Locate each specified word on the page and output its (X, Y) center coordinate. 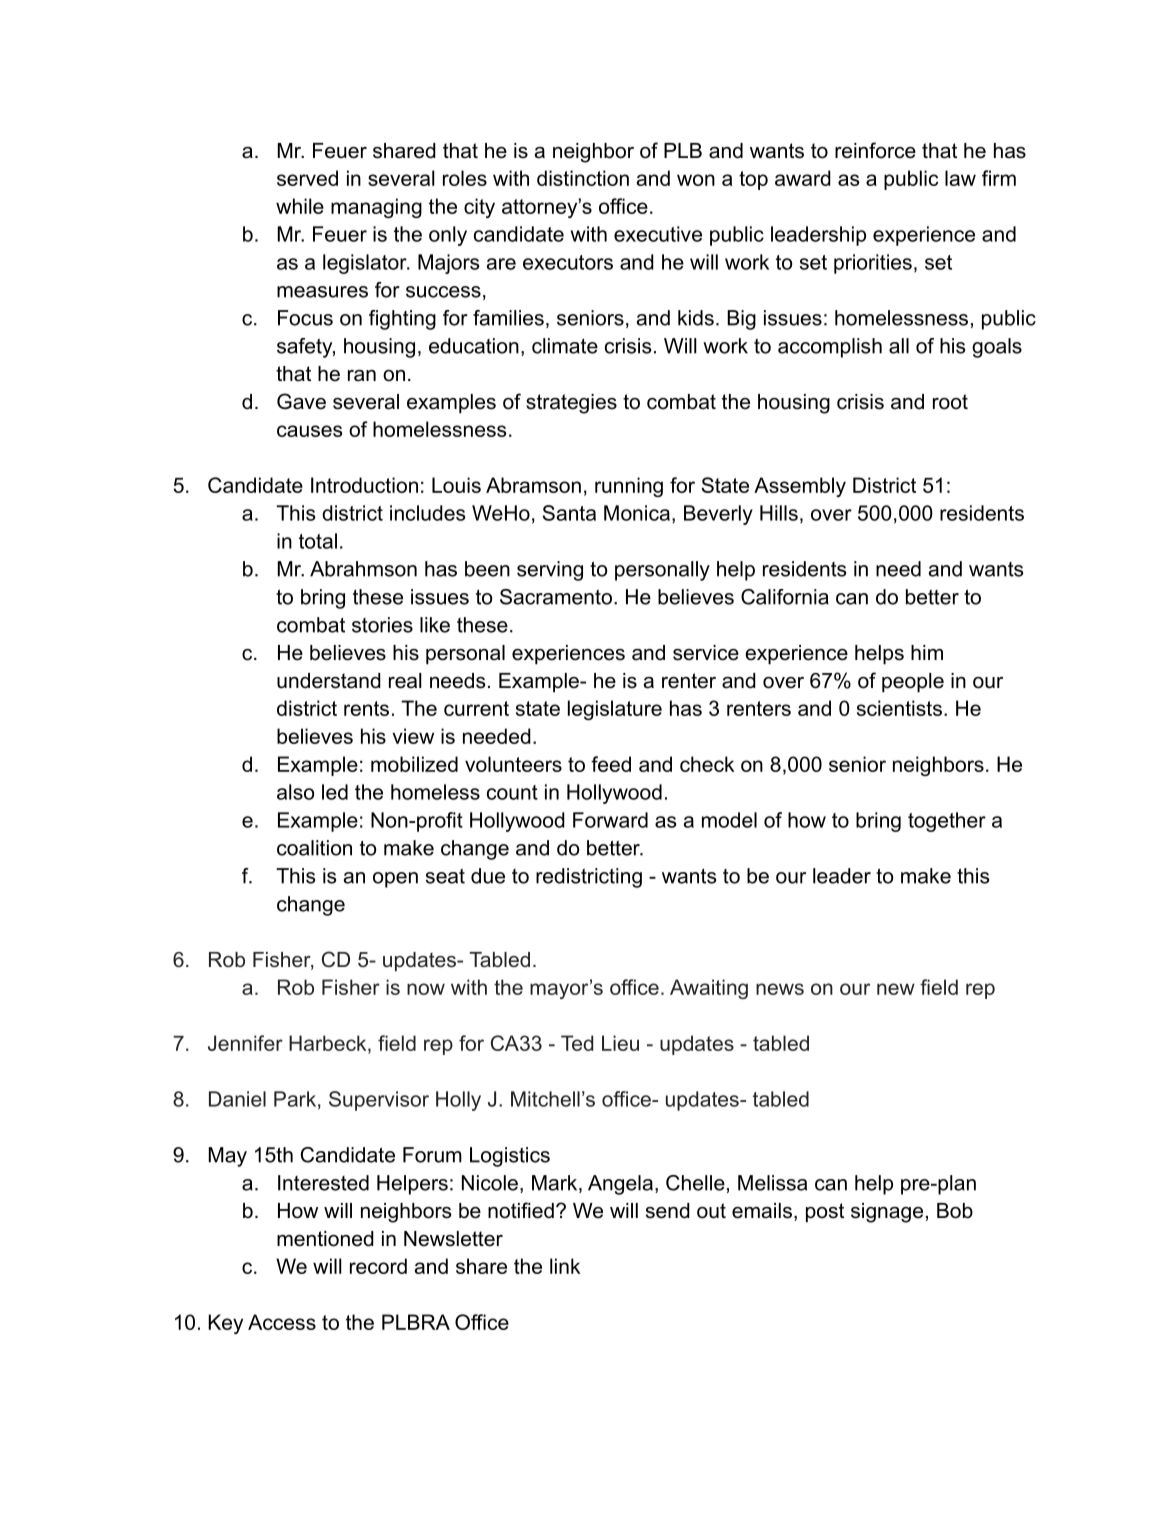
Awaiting (709, 989)
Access (282, 1322)
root (950, 402)
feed (611, 764)
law (960, 178)
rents (366, 708)
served (307, 178)
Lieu (620, 1043)
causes (310, 431)
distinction (583, 178)
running (629, 487)
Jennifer (245, 1043)
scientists (899, 708)
